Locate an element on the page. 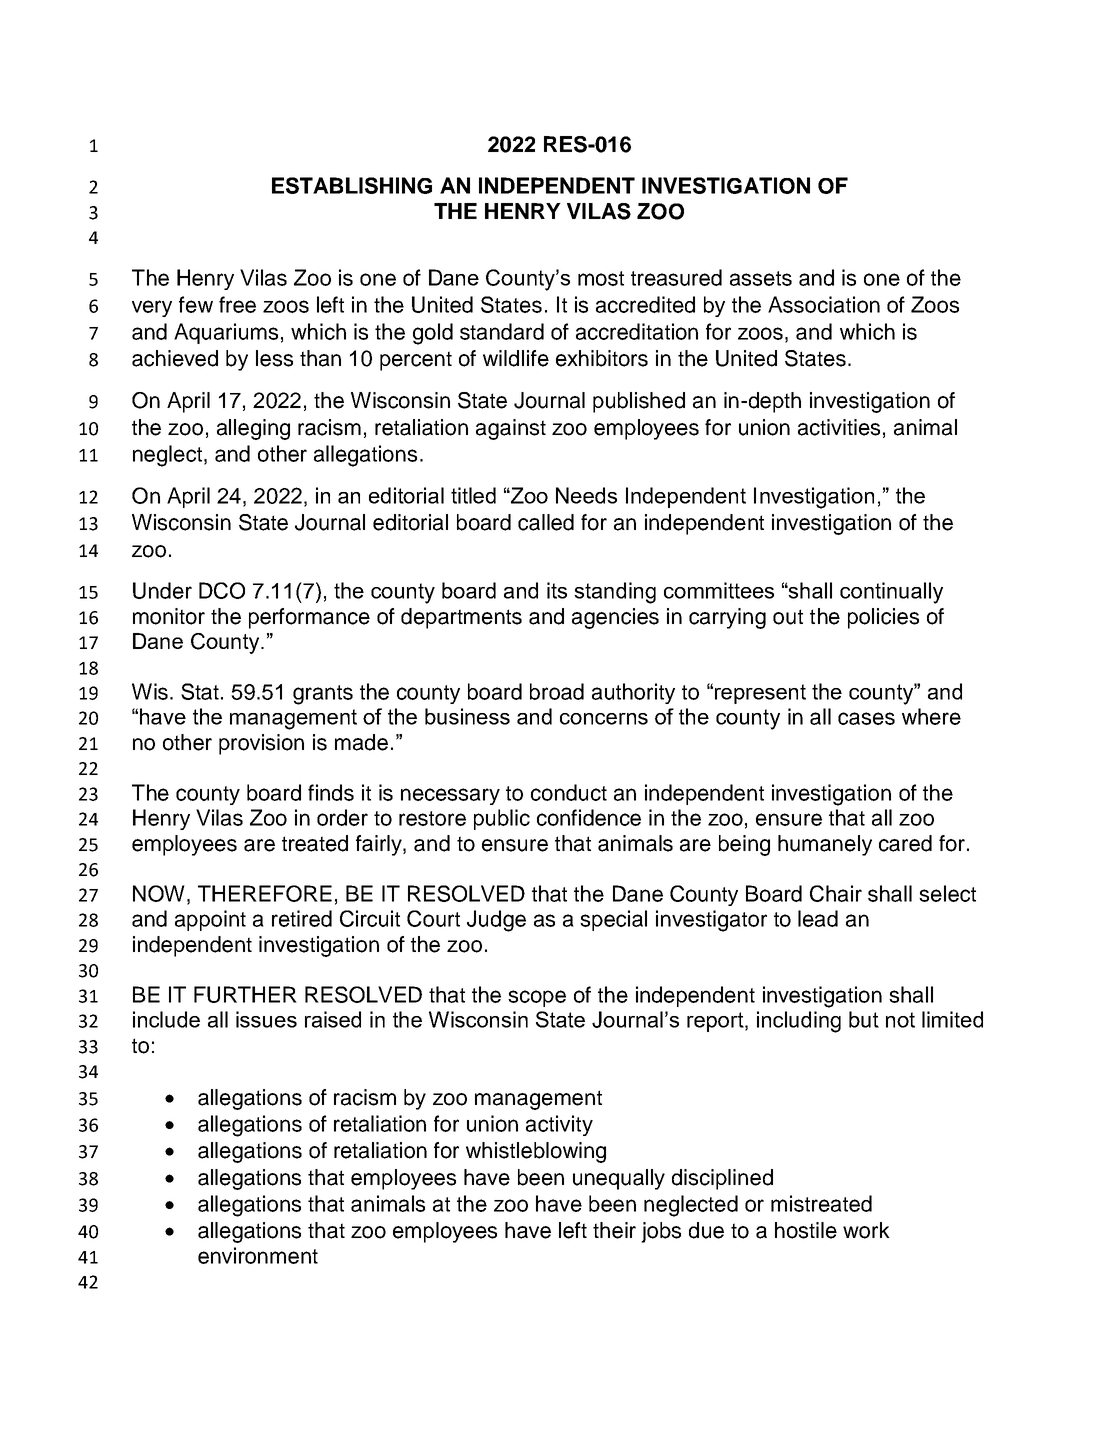  issues is located at coordinates (266, 1019).
